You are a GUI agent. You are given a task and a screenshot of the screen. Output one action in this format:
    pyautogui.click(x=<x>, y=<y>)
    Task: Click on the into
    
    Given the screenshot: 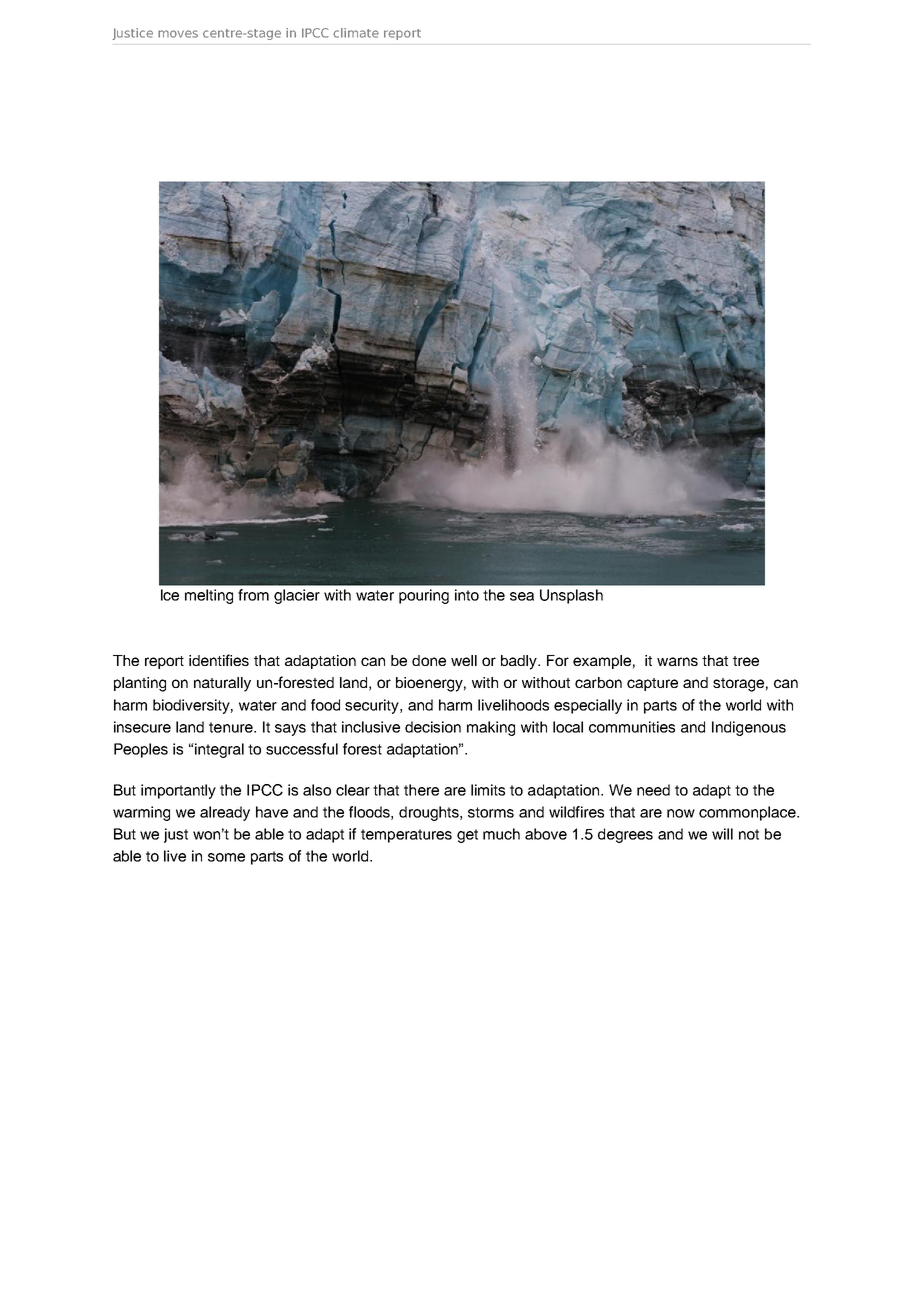 What is the action you would take?
    pyautogui.click(x=467, y=595)
